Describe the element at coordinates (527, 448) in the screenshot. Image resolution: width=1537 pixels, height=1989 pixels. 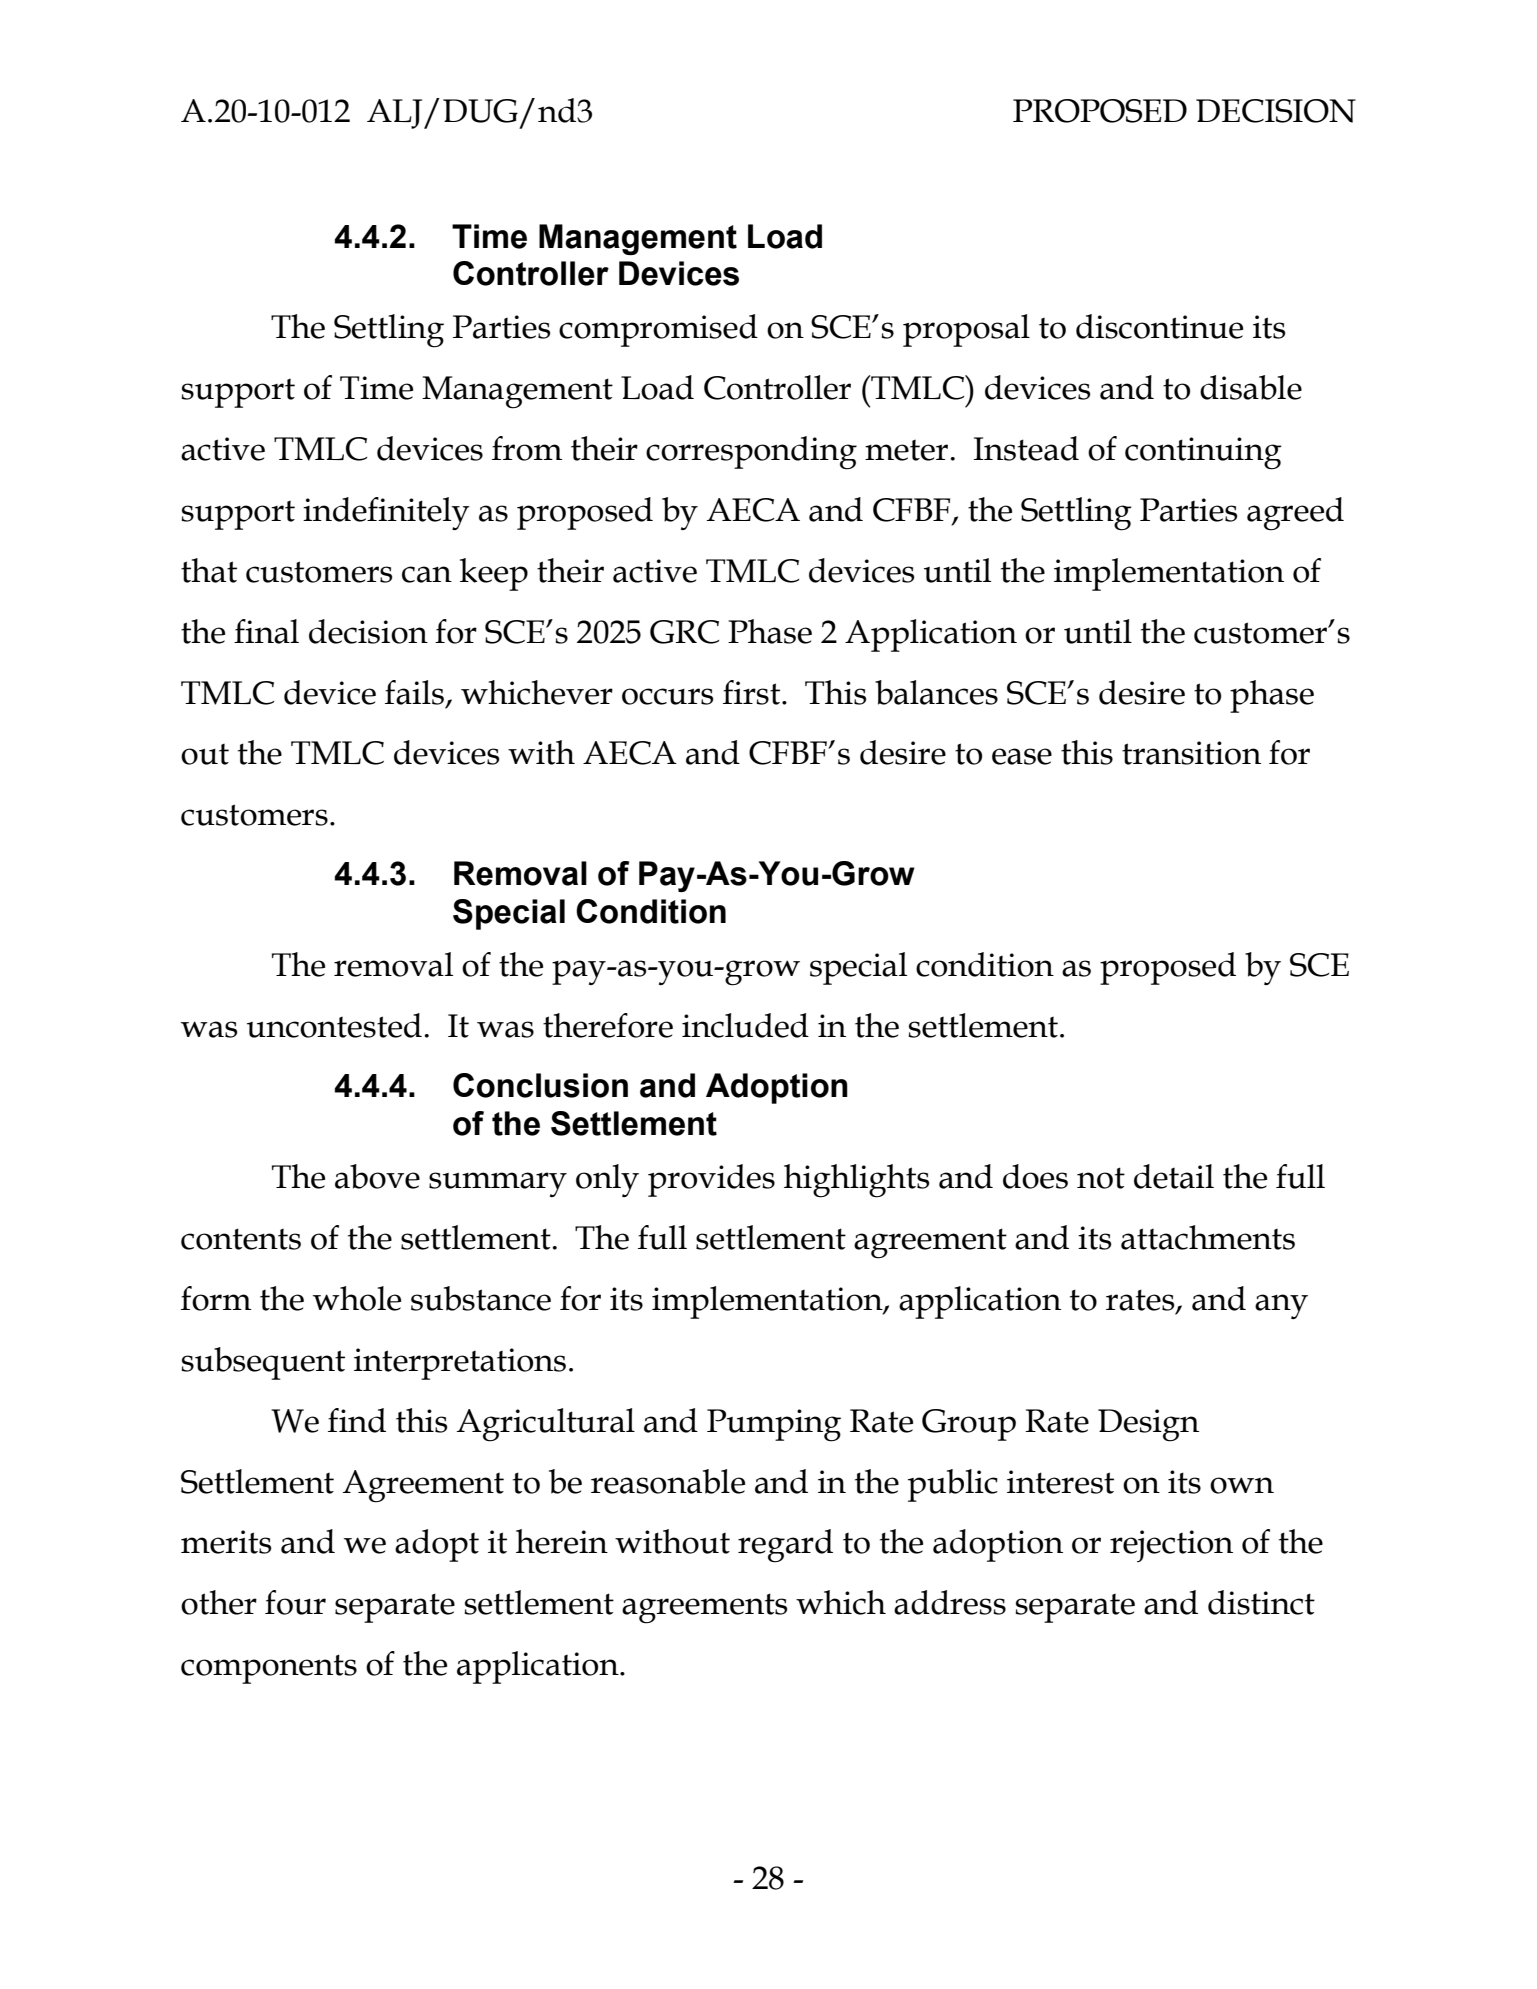
I see `from` at that location.
